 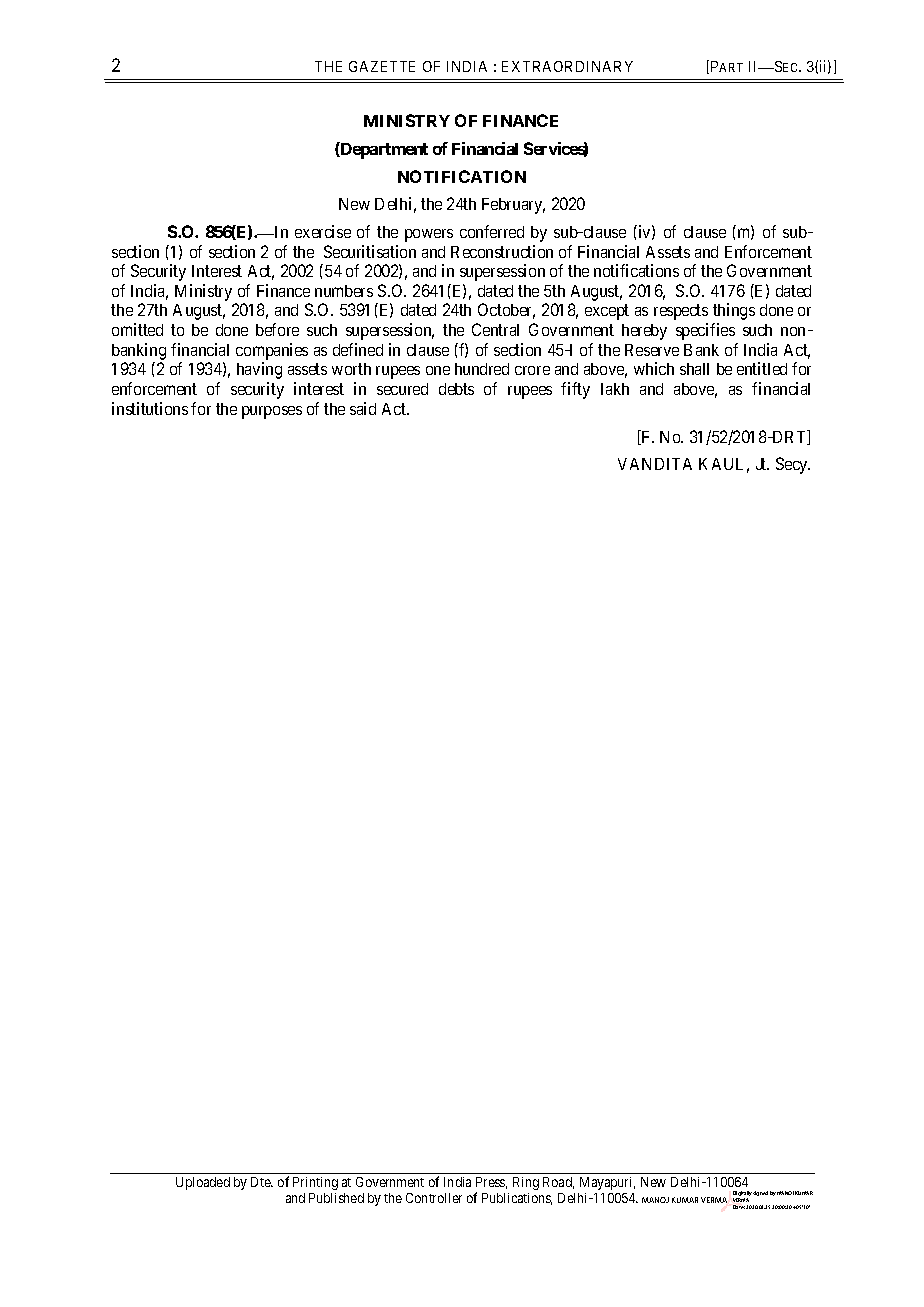 I want to click on Ring, so click(x=526, y=1183).
